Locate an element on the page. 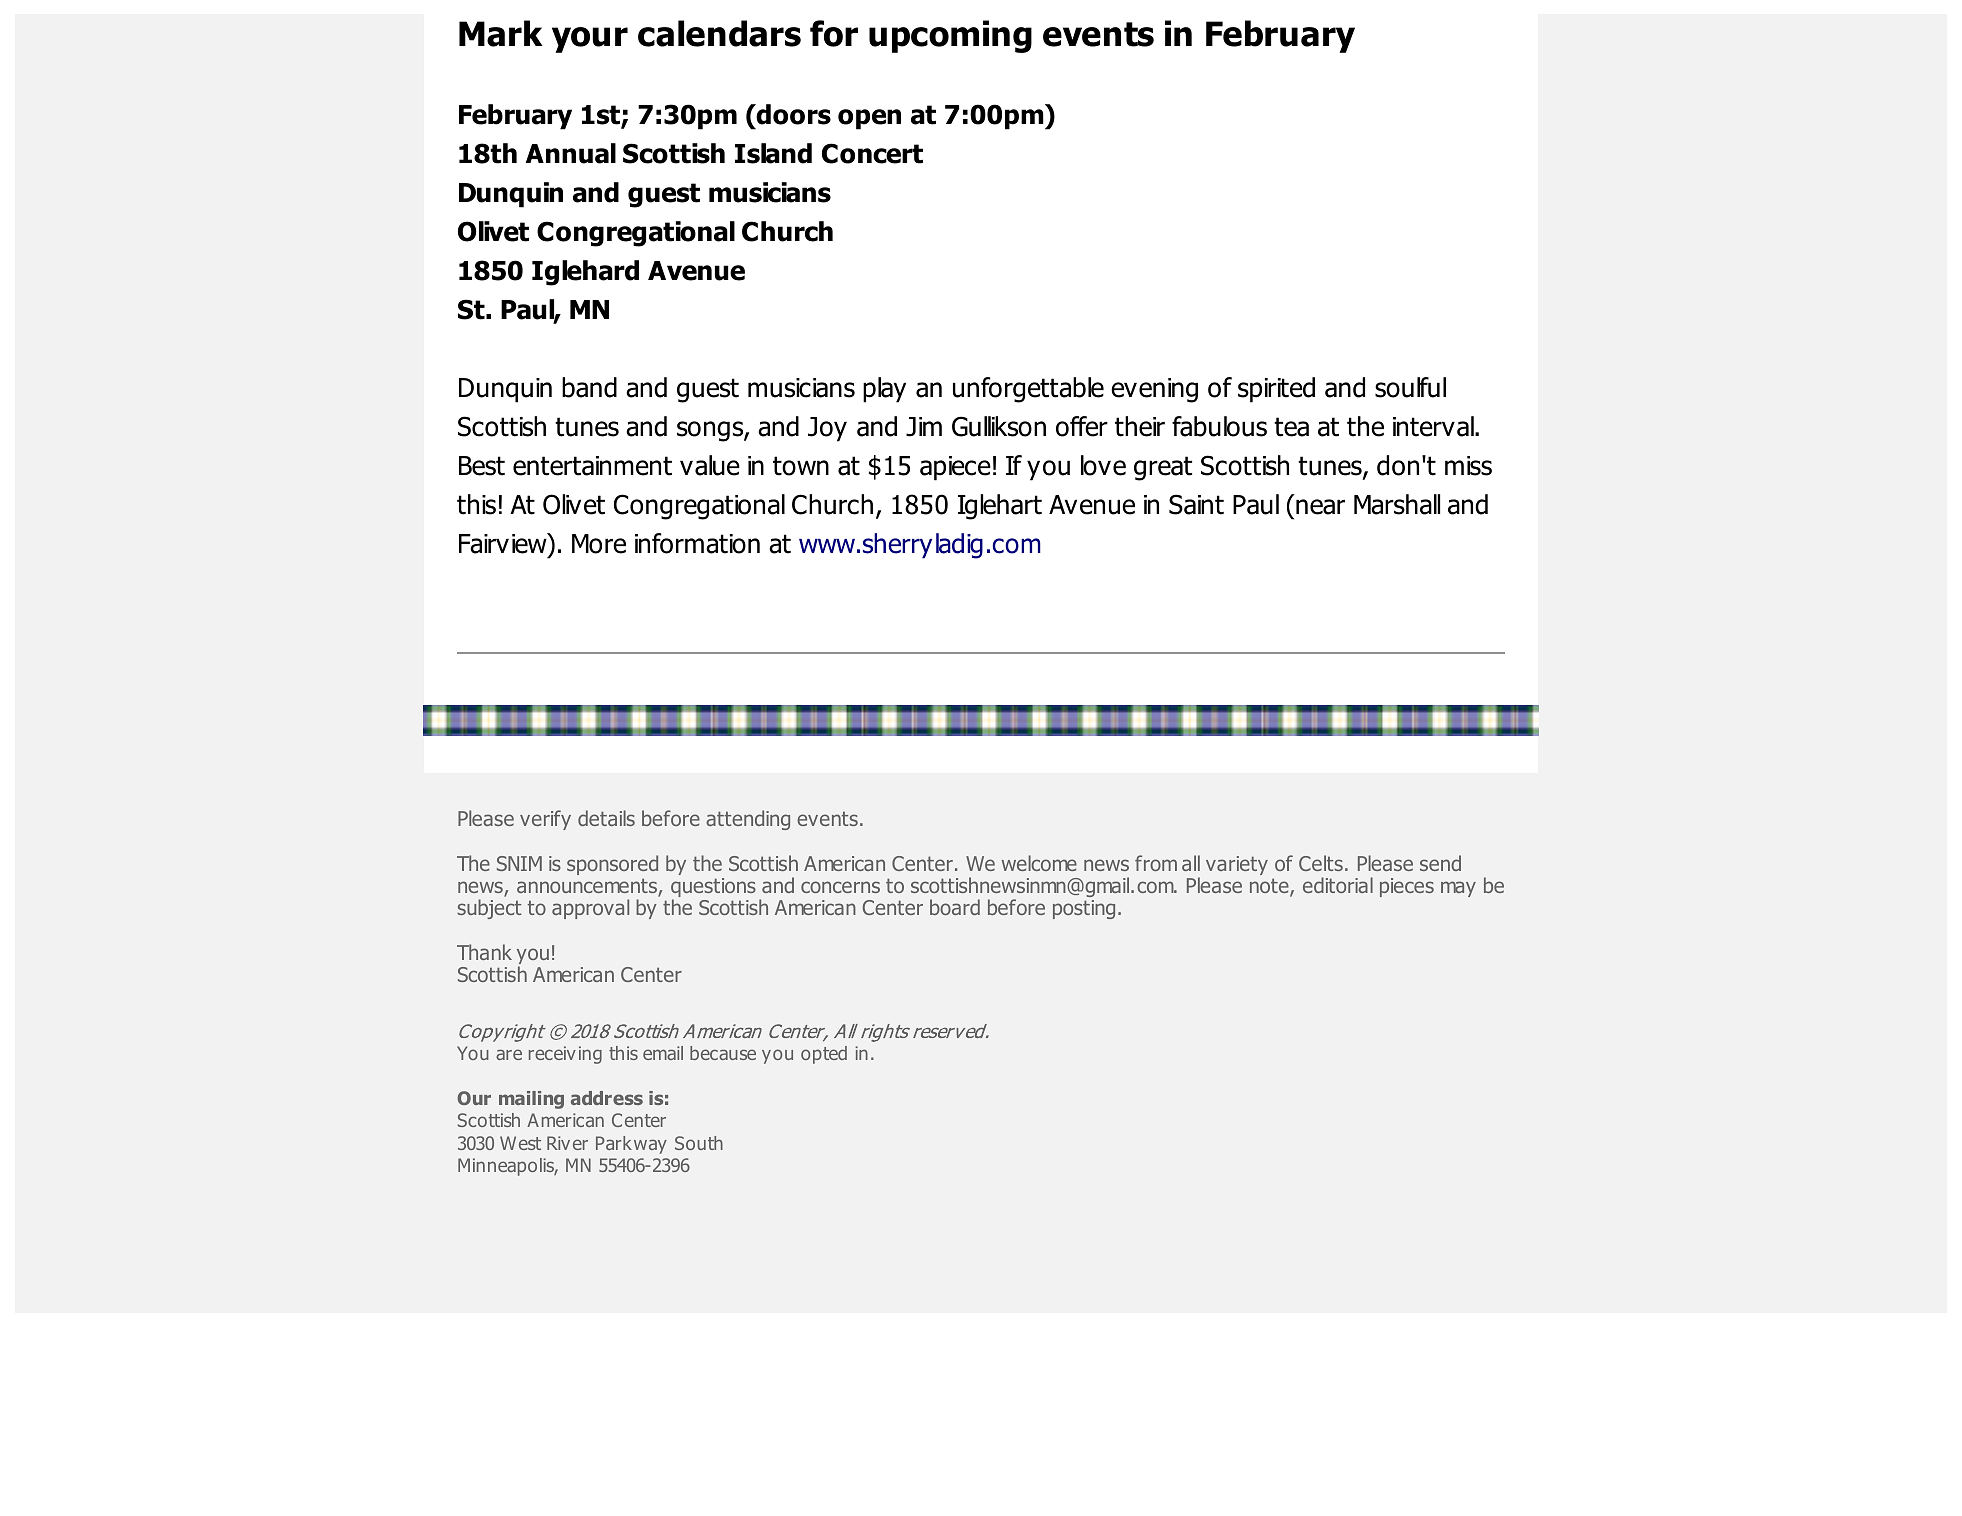  upcoming is located at coordinates (950, 36).
